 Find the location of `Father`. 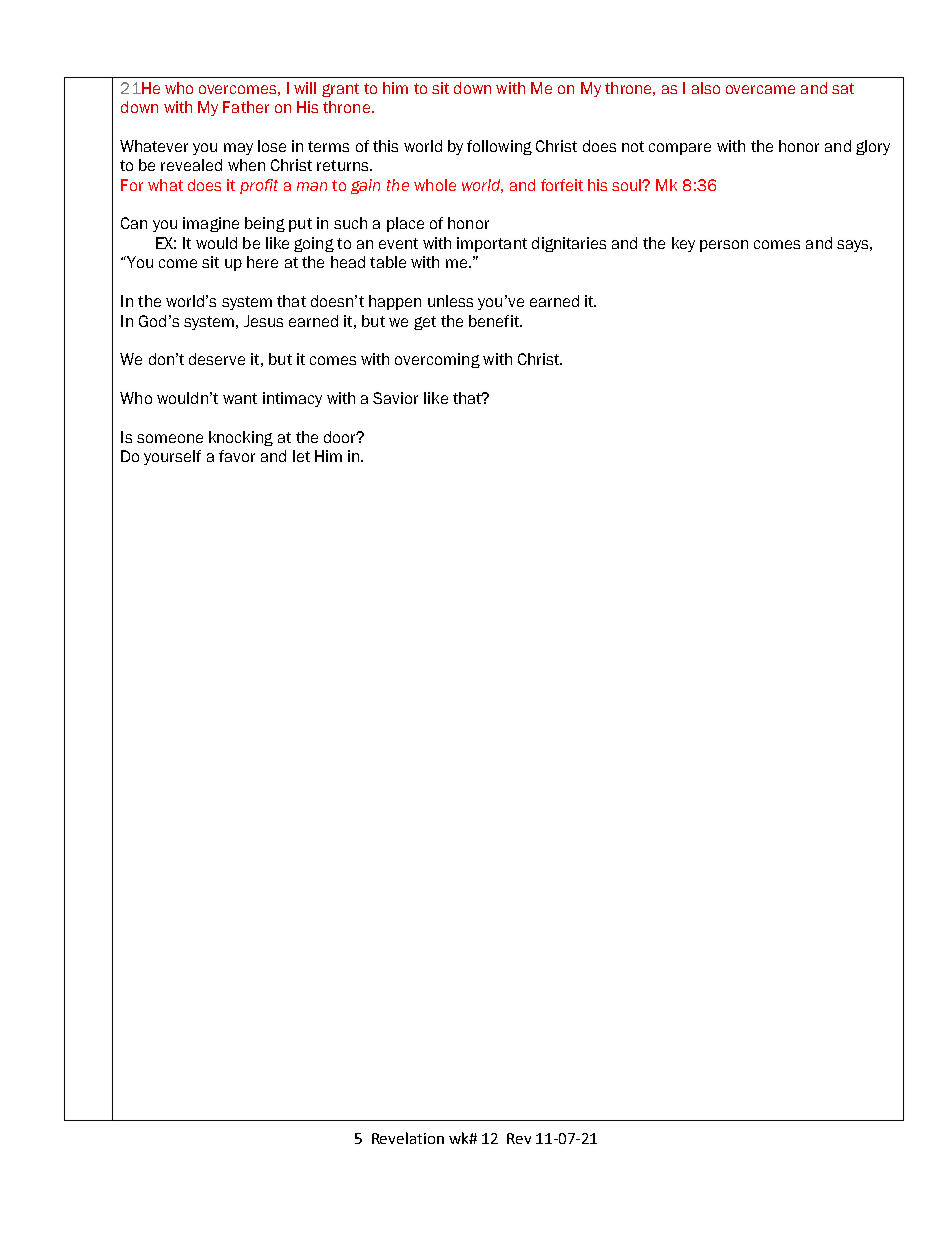

Father is located at coordinates (246, 107).
